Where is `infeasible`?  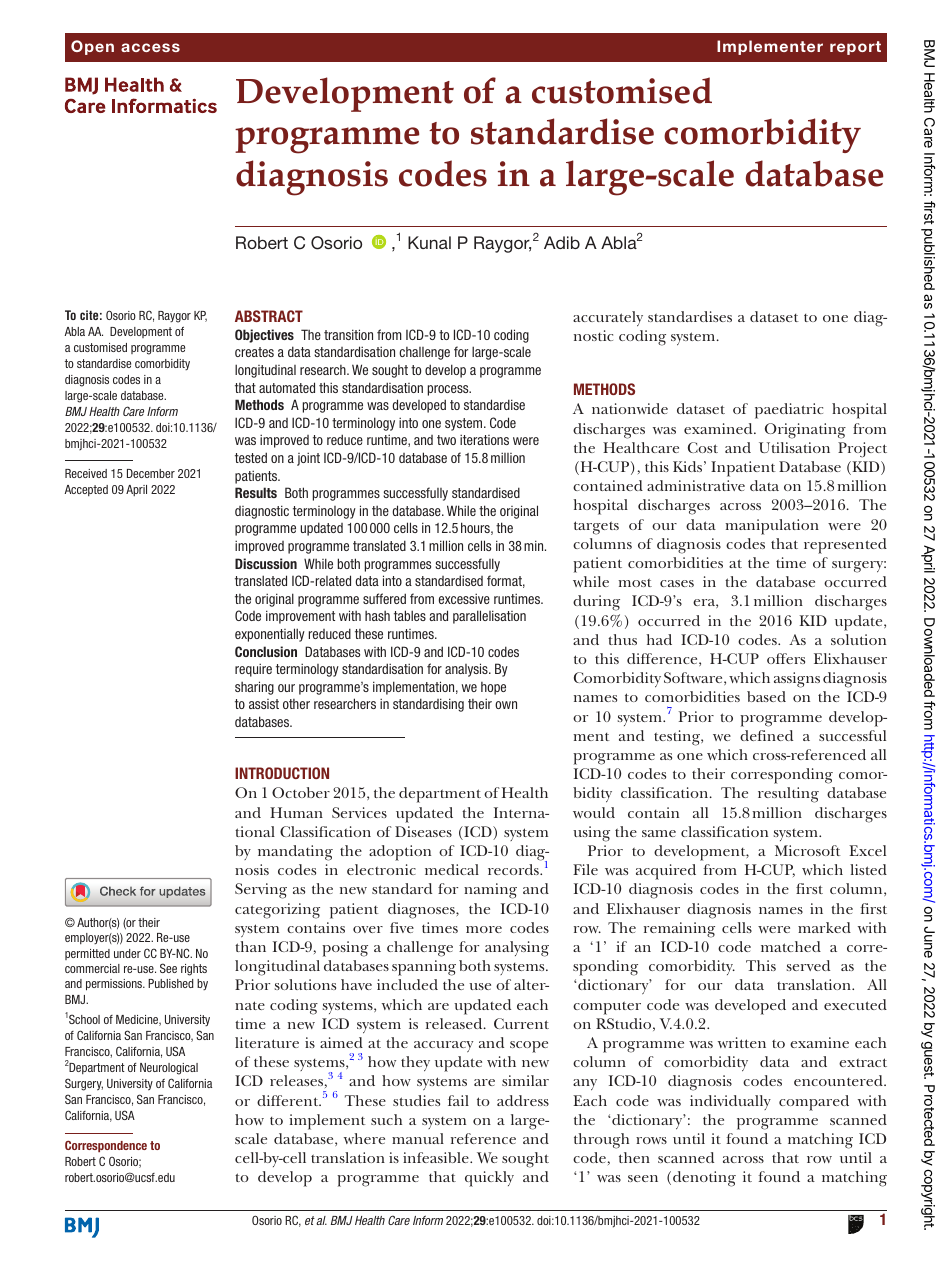
infeasible is located at coordinates (437, 1157).
